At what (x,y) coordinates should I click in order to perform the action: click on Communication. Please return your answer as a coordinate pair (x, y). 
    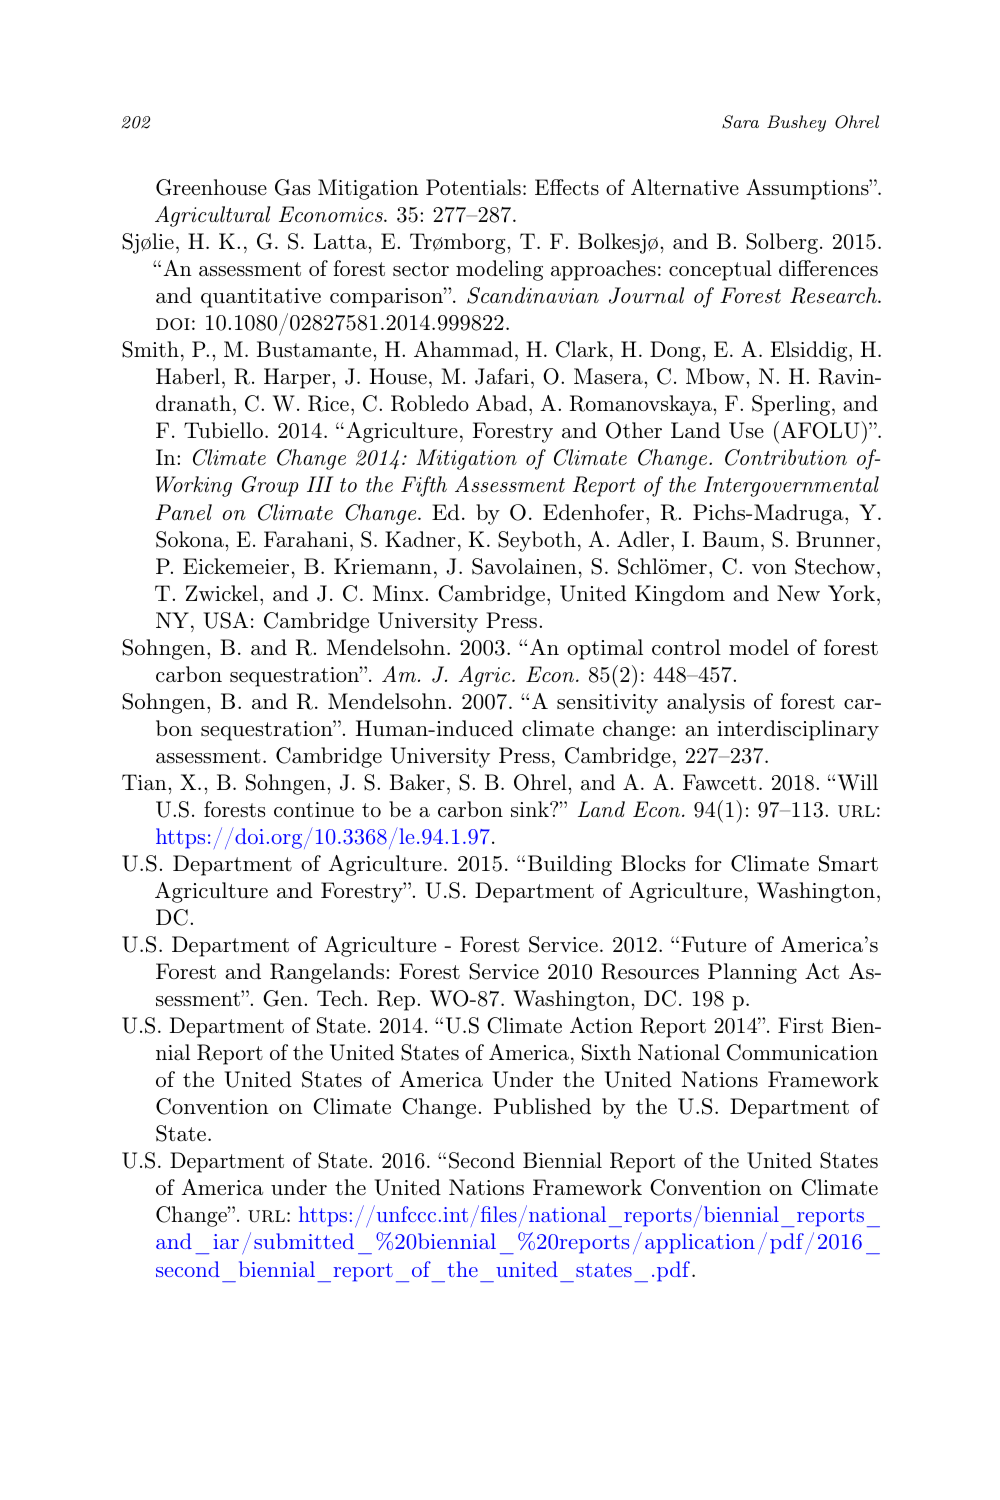
    Looking at the image, I should click on (802, 1052).
